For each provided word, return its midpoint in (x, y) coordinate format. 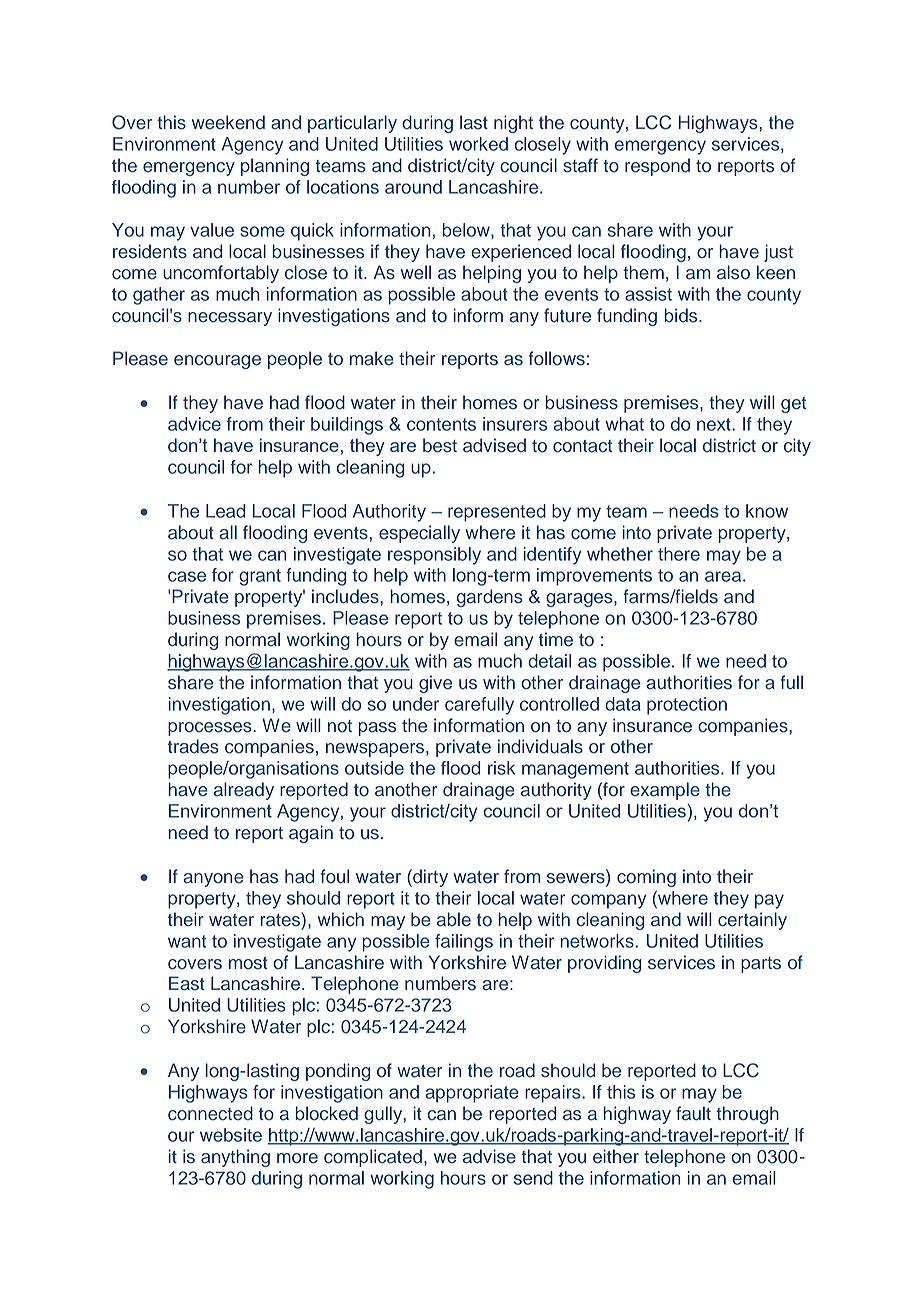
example (665, 791)
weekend (228, 122)
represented (497, 513)
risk (501, 768)
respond (657, 167)
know (767, 511)
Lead (225, 511)
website (231, 1135)
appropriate (472, 1094)
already (244, 791)
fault (693, 1113)
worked (478, 144)
